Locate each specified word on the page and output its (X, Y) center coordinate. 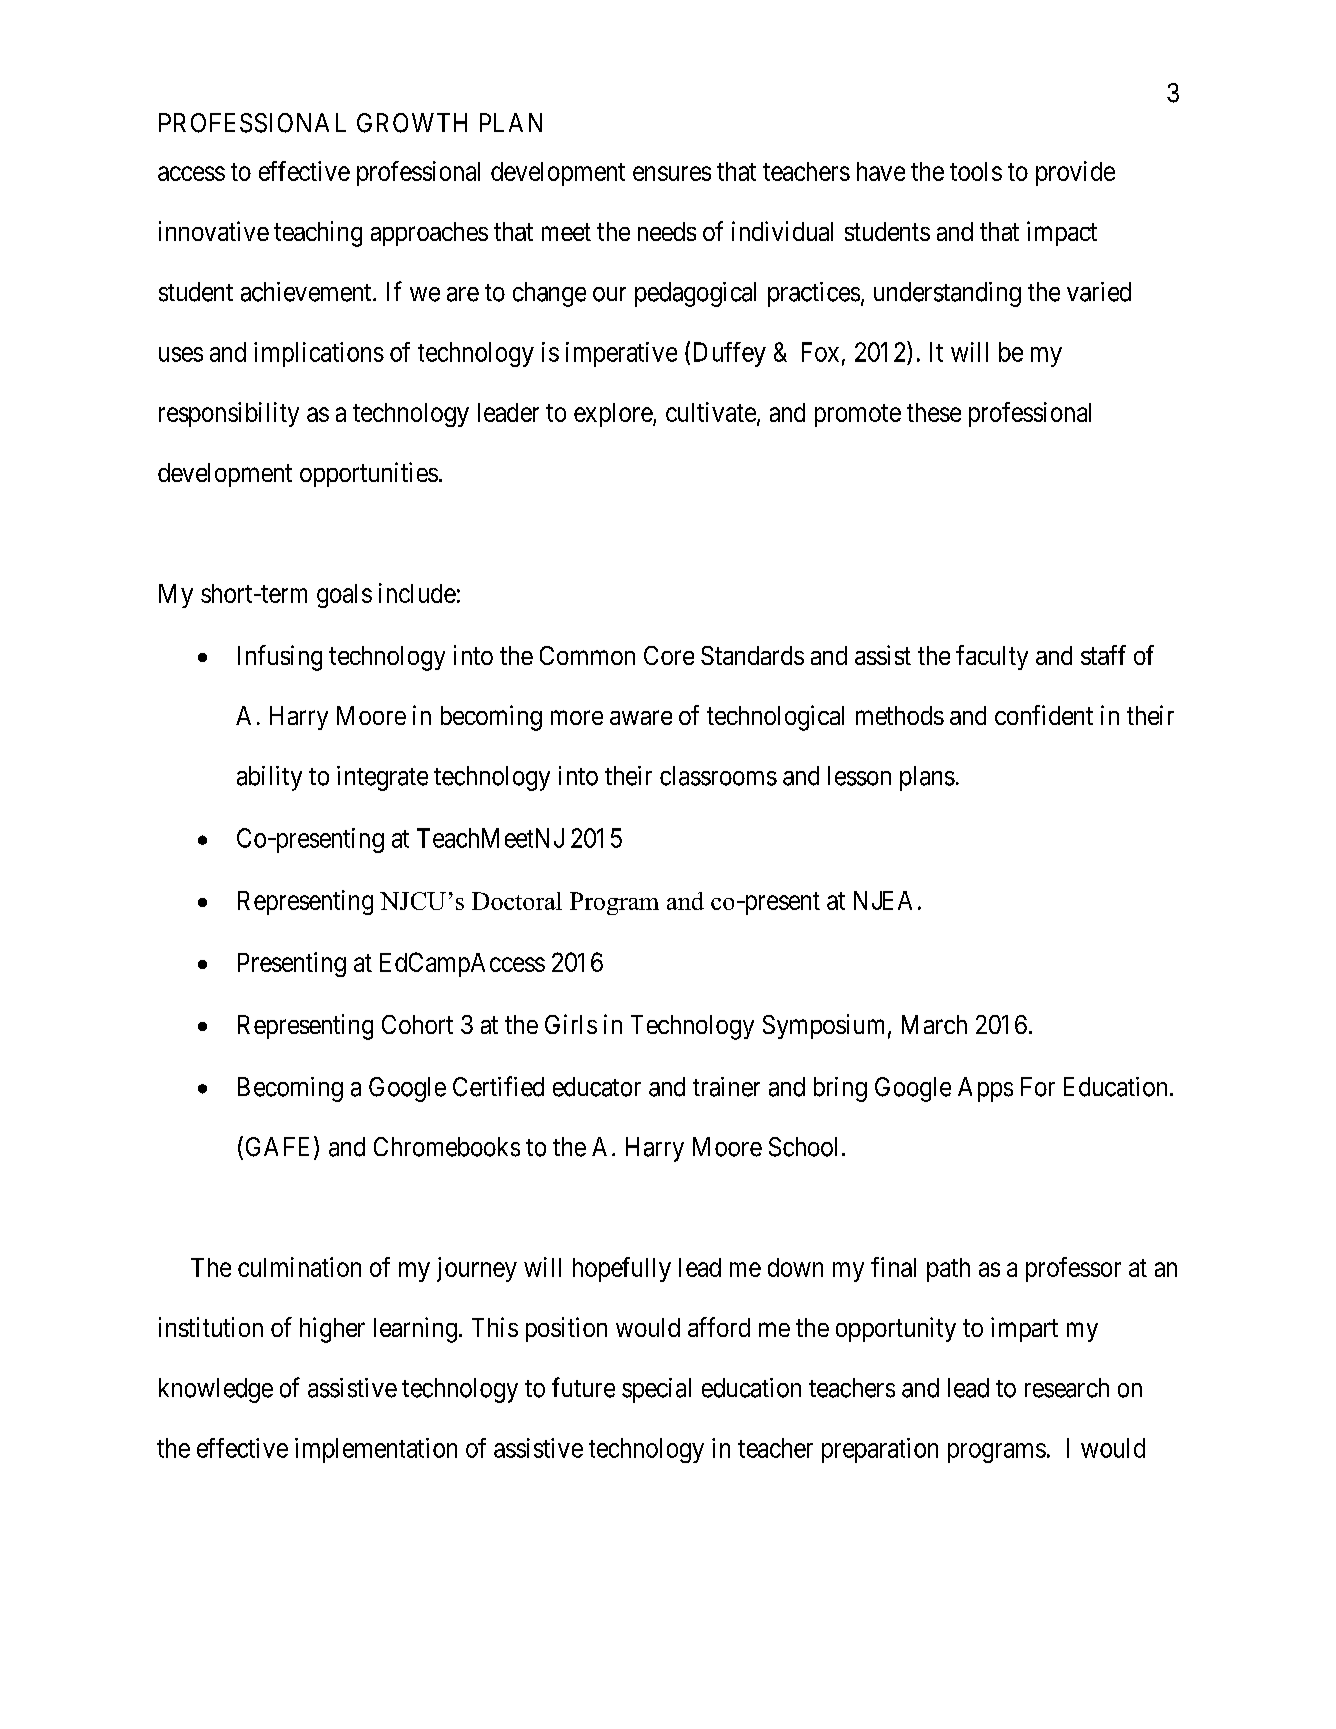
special (656, 1390)
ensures (672, 173)
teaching (318, 234)
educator (597, 1087)
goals (344, 596)
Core (669, 655)
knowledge (216, 1390)
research (1067, 1388)
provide (1075, 173)
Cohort (417, 1024)
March (934, 1024)
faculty (992, 657)
